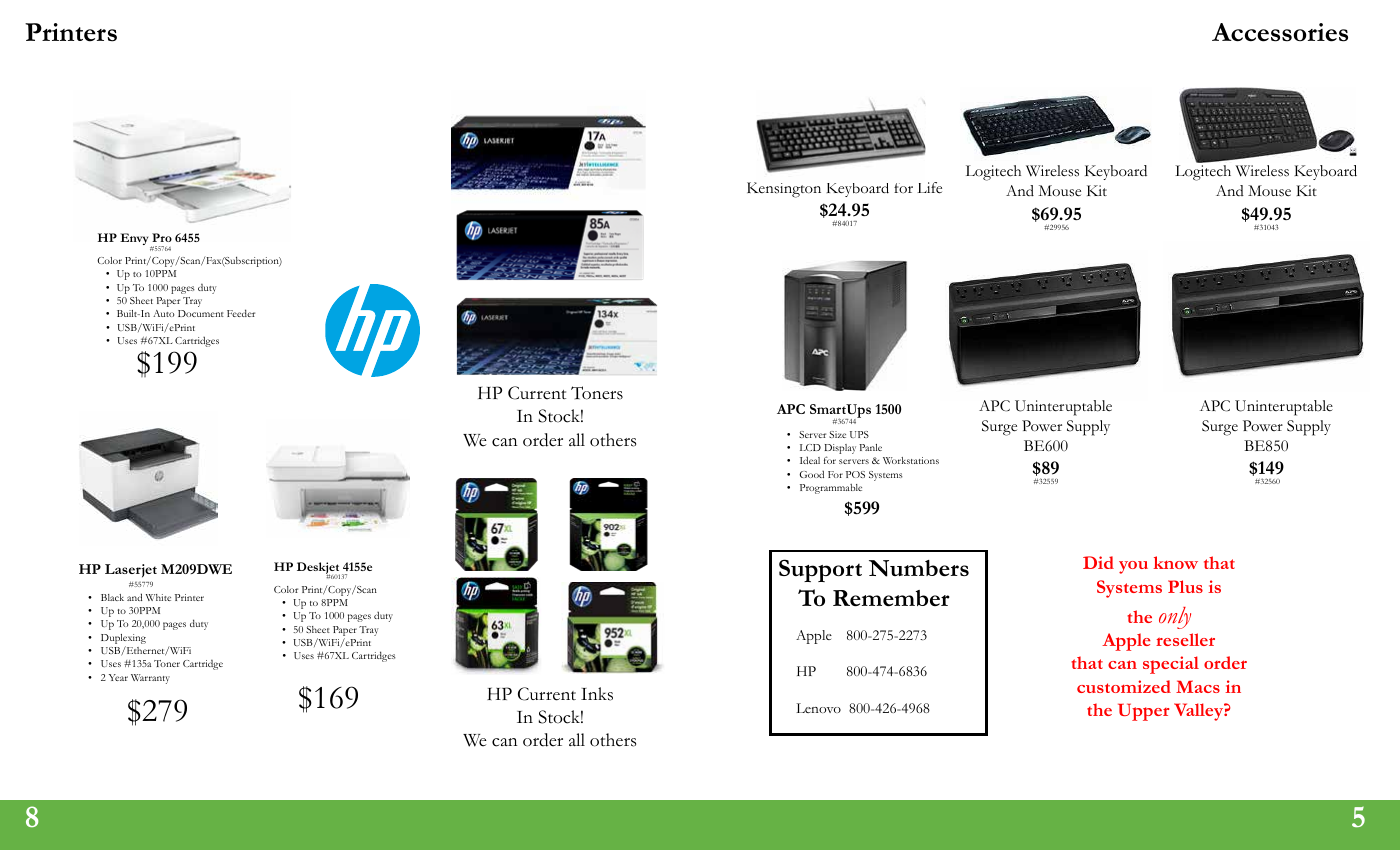 The width and height of the document is (1400, 850). What do you see at coordinates (784, 190) in the document?
I see `Kensington` at bounding box center [784, 190].
